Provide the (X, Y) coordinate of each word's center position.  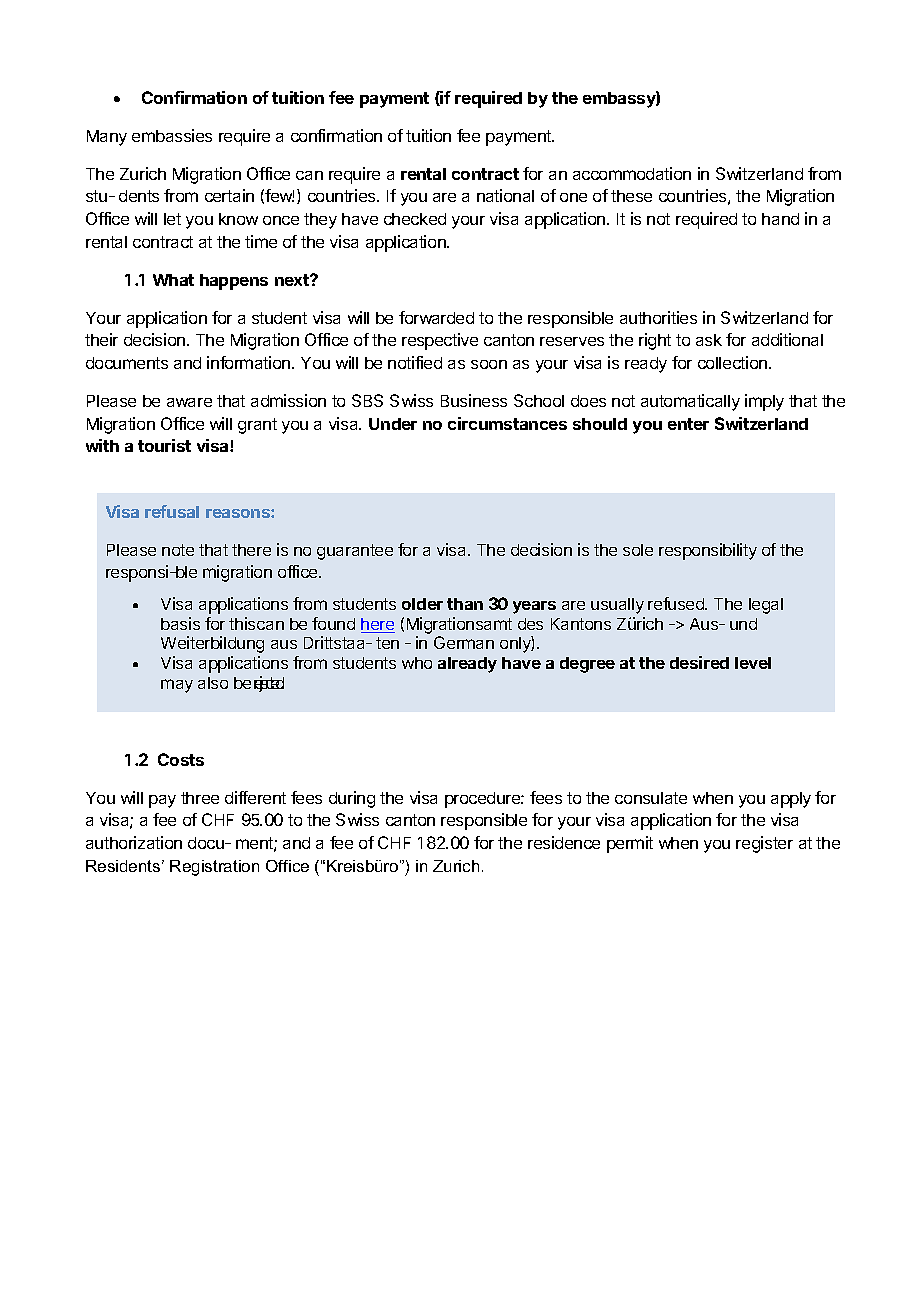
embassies (172, 135)
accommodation (632, 173)
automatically (690, 402)
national (505, 195)
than (465, 604)
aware (189, 402)
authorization (134, 842)
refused (677, 603)
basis (180, 623)
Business (474, 400)
